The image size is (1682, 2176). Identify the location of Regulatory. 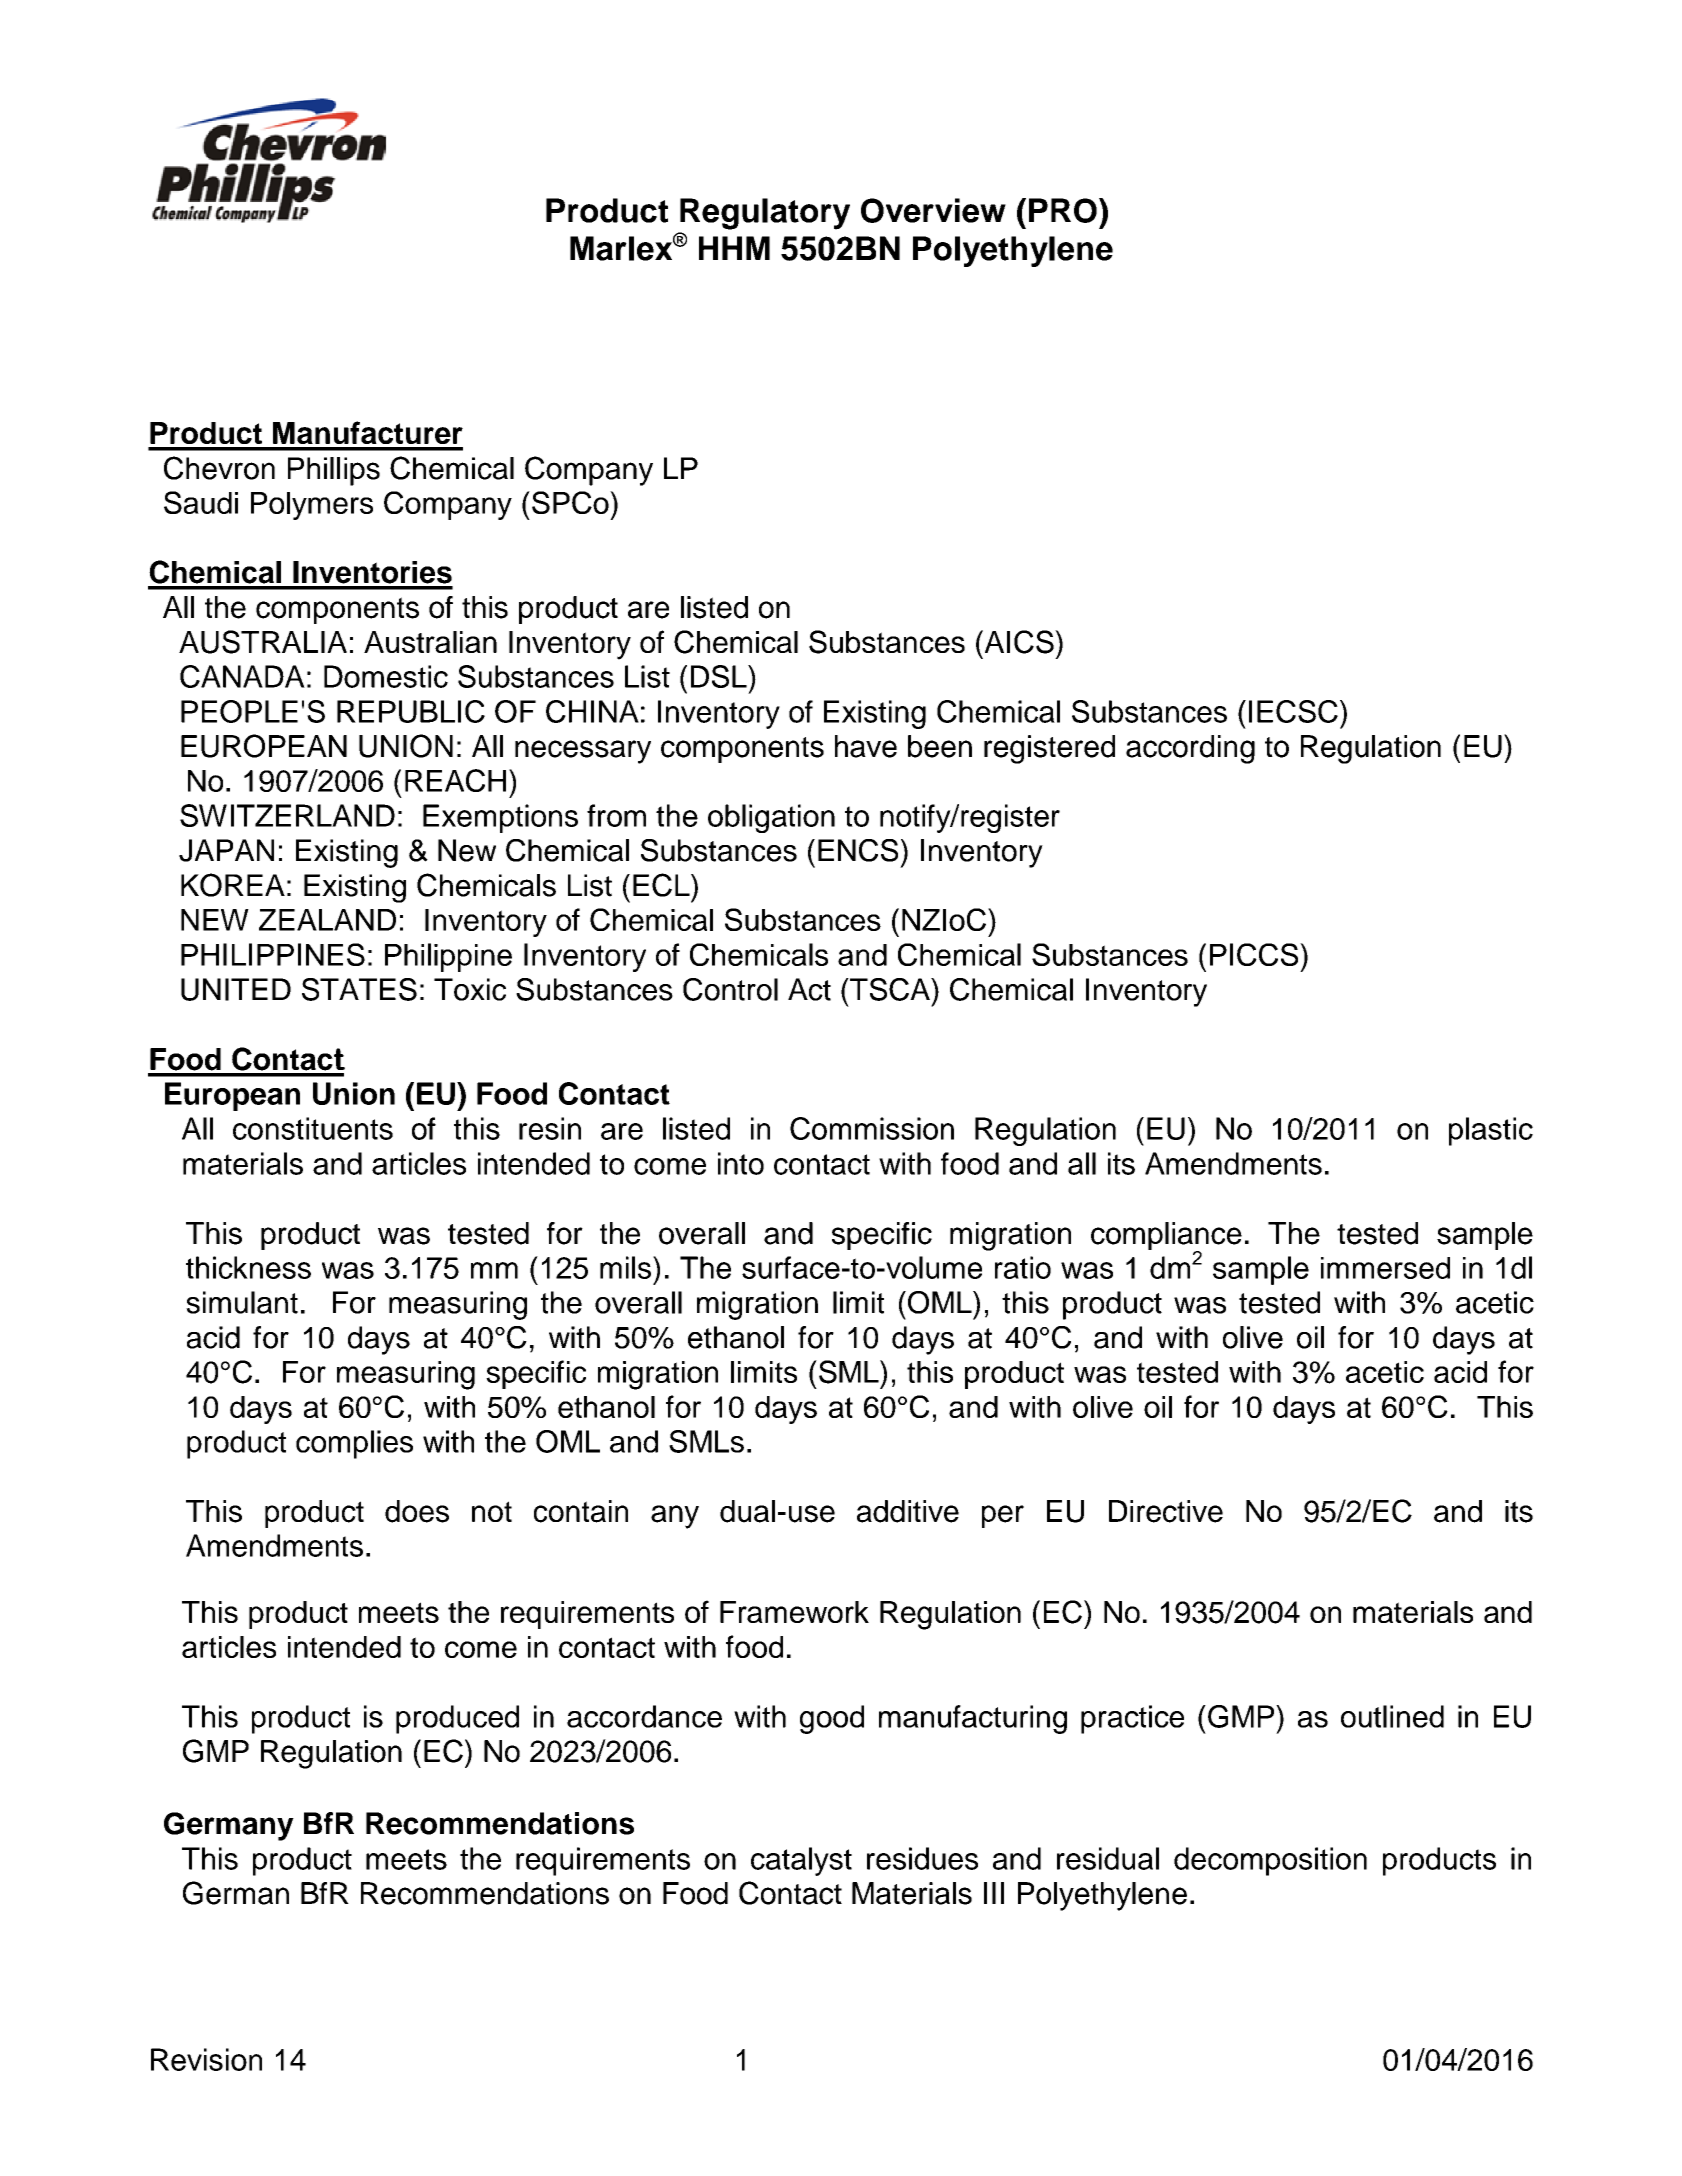
(765, 214).
